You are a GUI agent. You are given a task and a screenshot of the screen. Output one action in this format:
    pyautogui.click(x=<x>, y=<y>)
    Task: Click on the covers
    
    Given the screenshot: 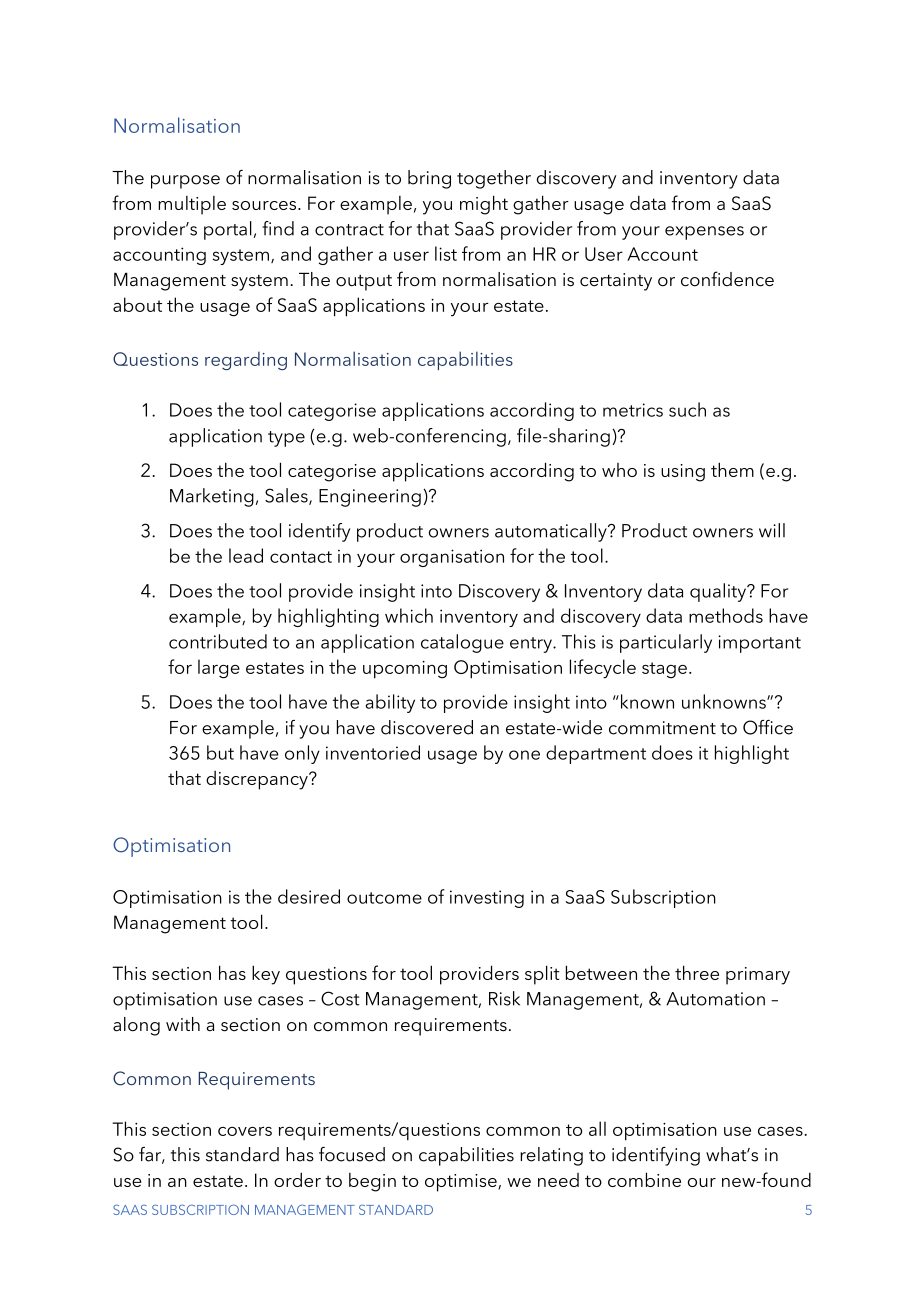 What is the action you would take?
    pyautogui.click(x=245, y=1131)
